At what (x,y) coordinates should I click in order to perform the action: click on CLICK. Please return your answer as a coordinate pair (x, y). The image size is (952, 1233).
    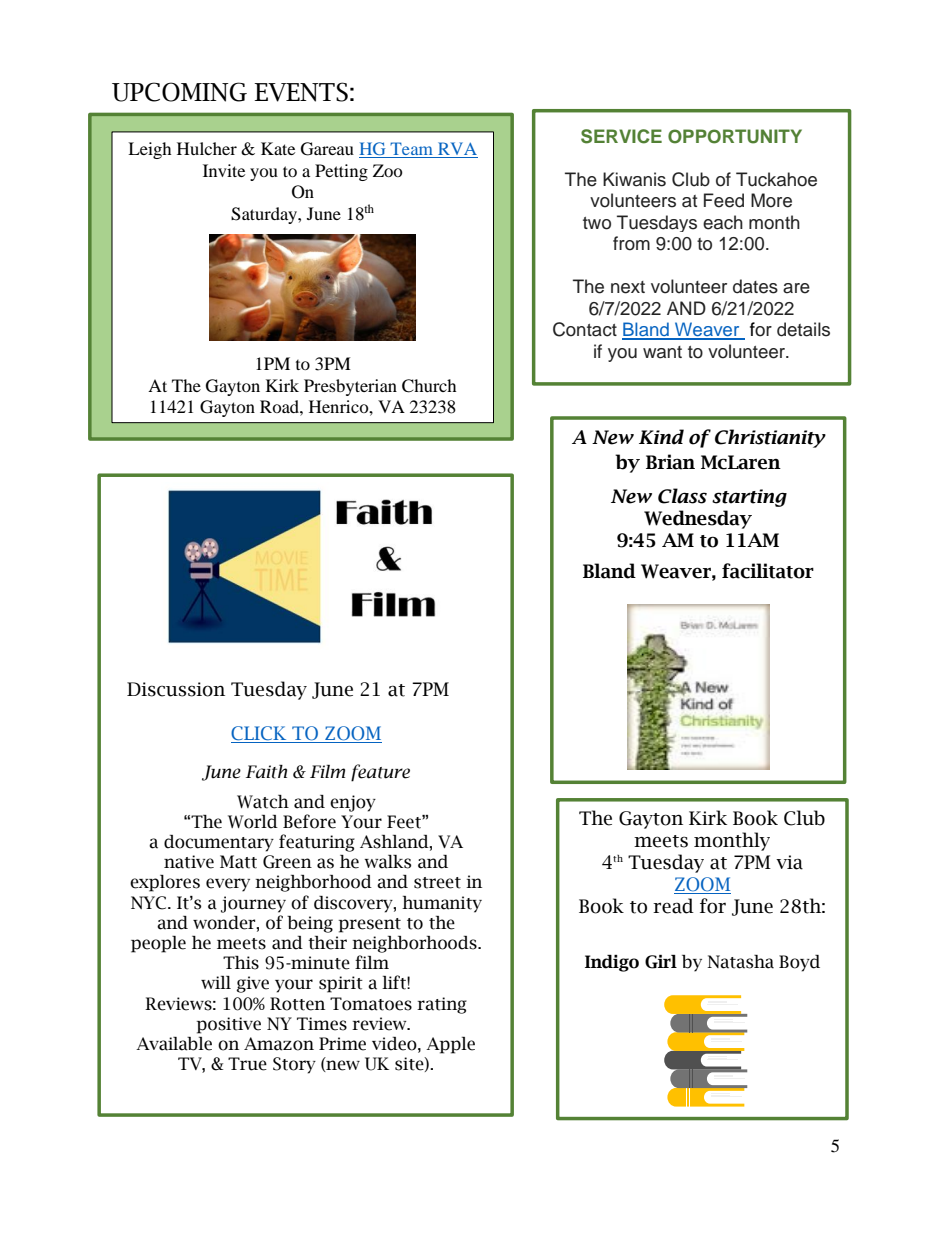
    Looking at the image, I should click on (260, 734).
